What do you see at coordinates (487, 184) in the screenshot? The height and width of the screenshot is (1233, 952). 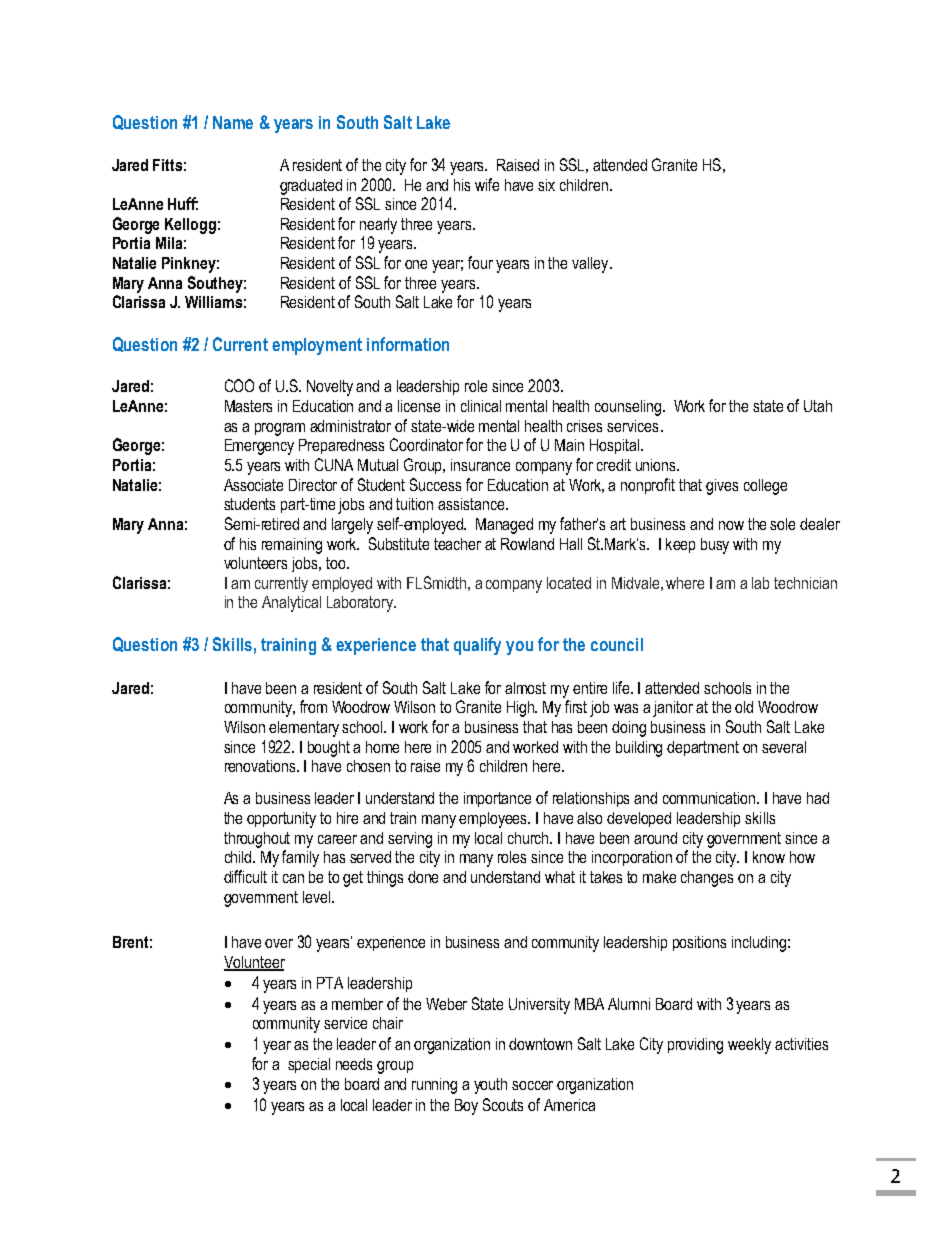 I see `wife` at bounding box center [487, 184].
